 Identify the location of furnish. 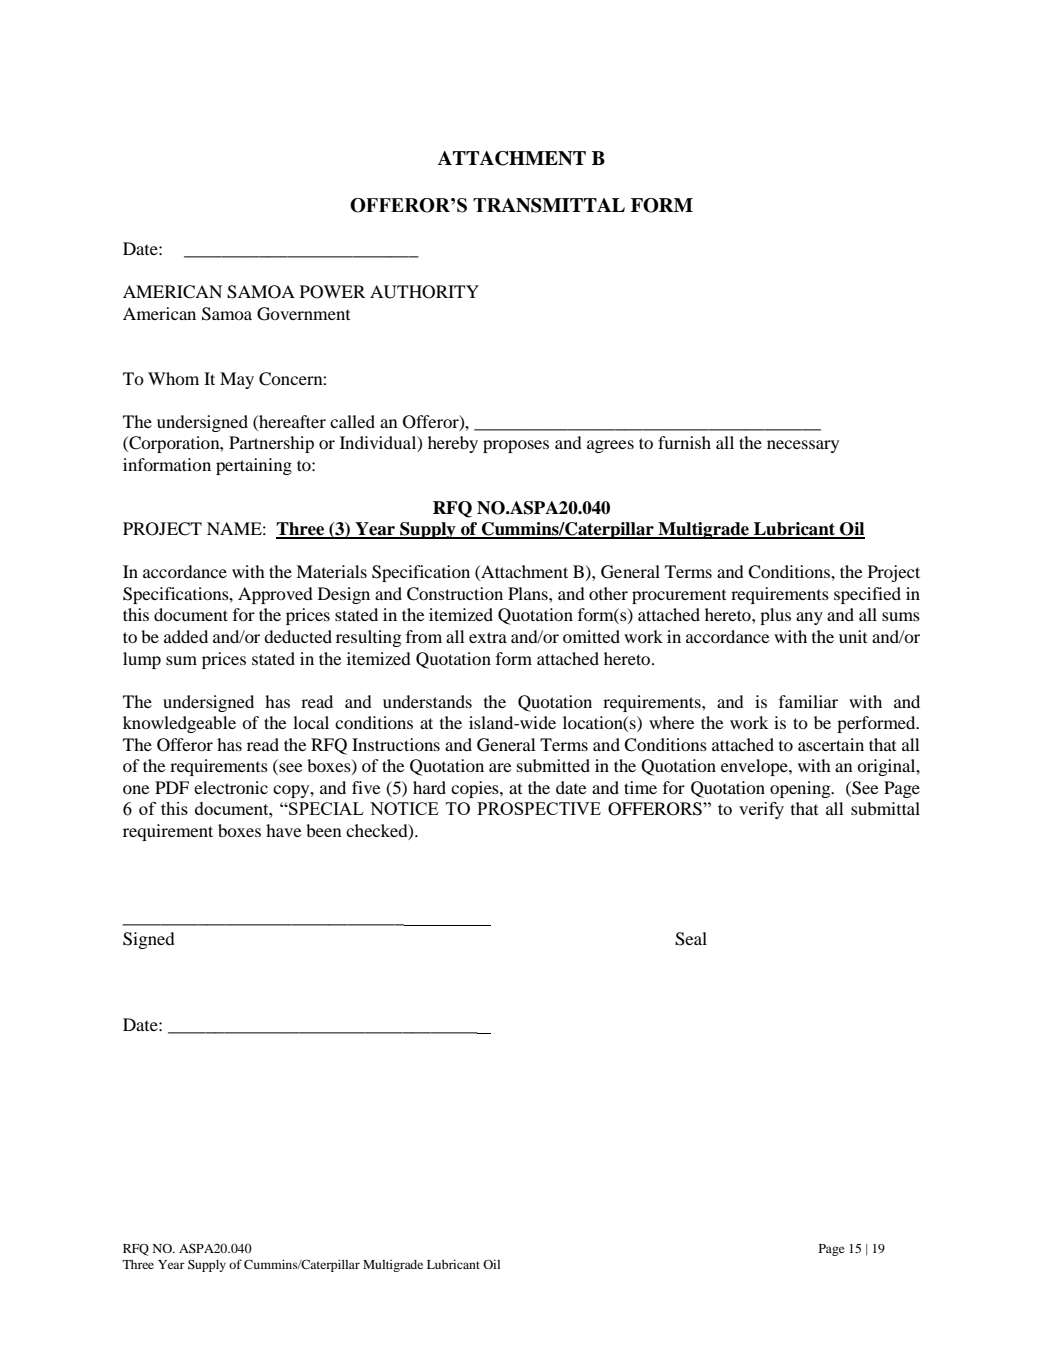
(684, 442).
